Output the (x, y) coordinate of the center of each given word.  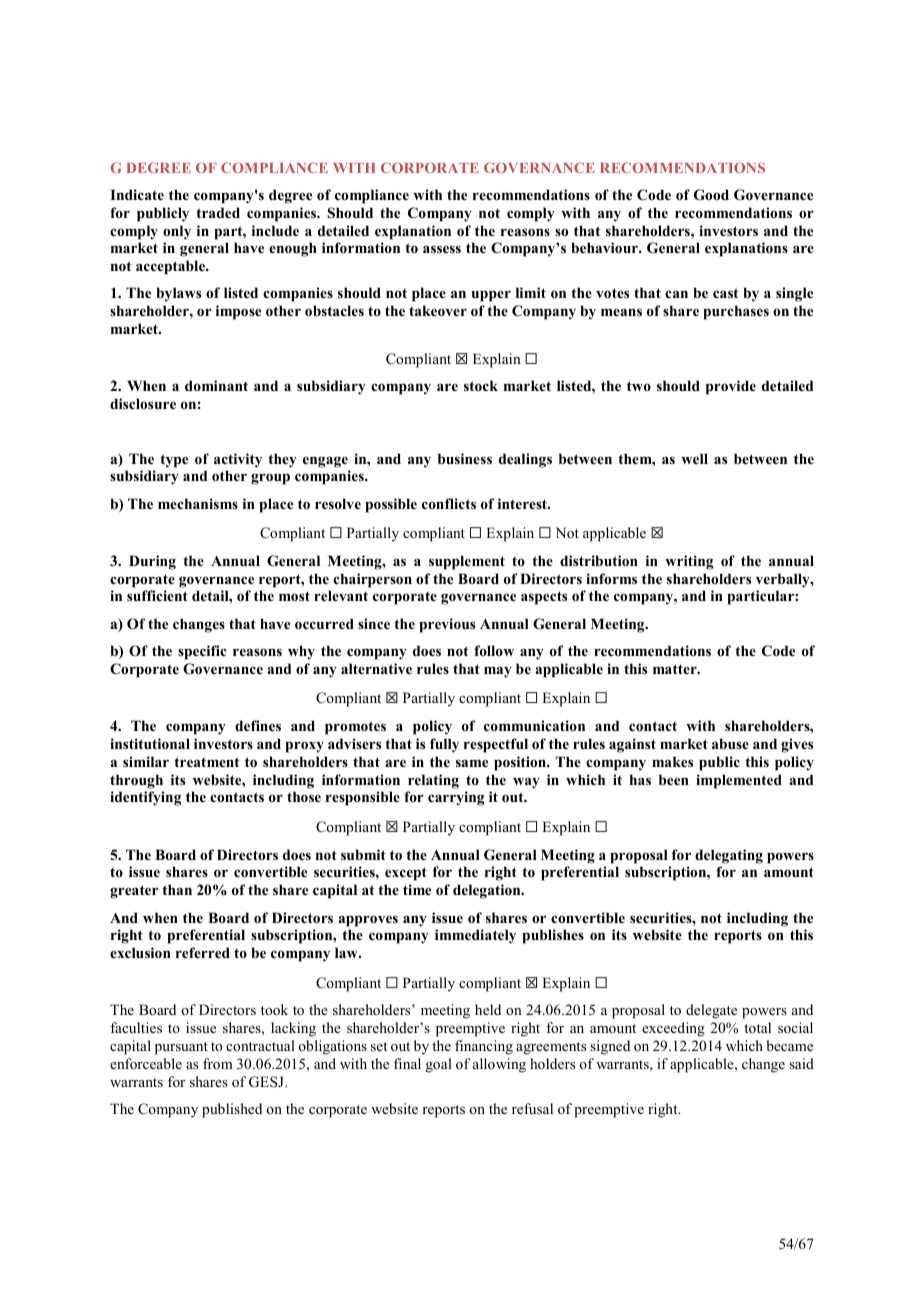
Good (711, 195)
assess (442, 249)
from (218, 1063)
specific (202, 652)
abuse (730, 743)
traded (218, 212)
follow (494, 650)
